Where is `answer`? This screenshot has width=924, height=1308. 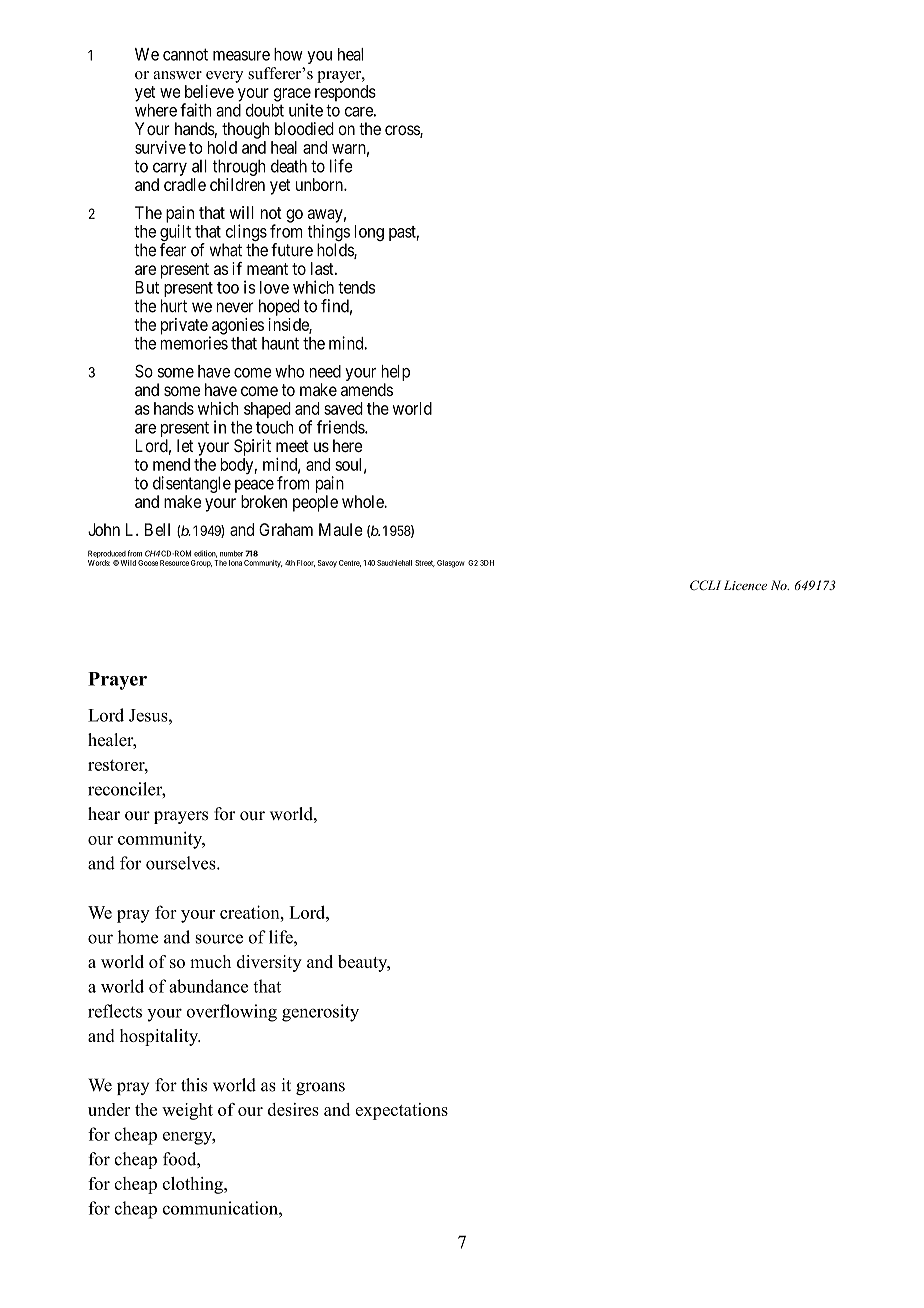 answer is located at coordinates (177, 75).
